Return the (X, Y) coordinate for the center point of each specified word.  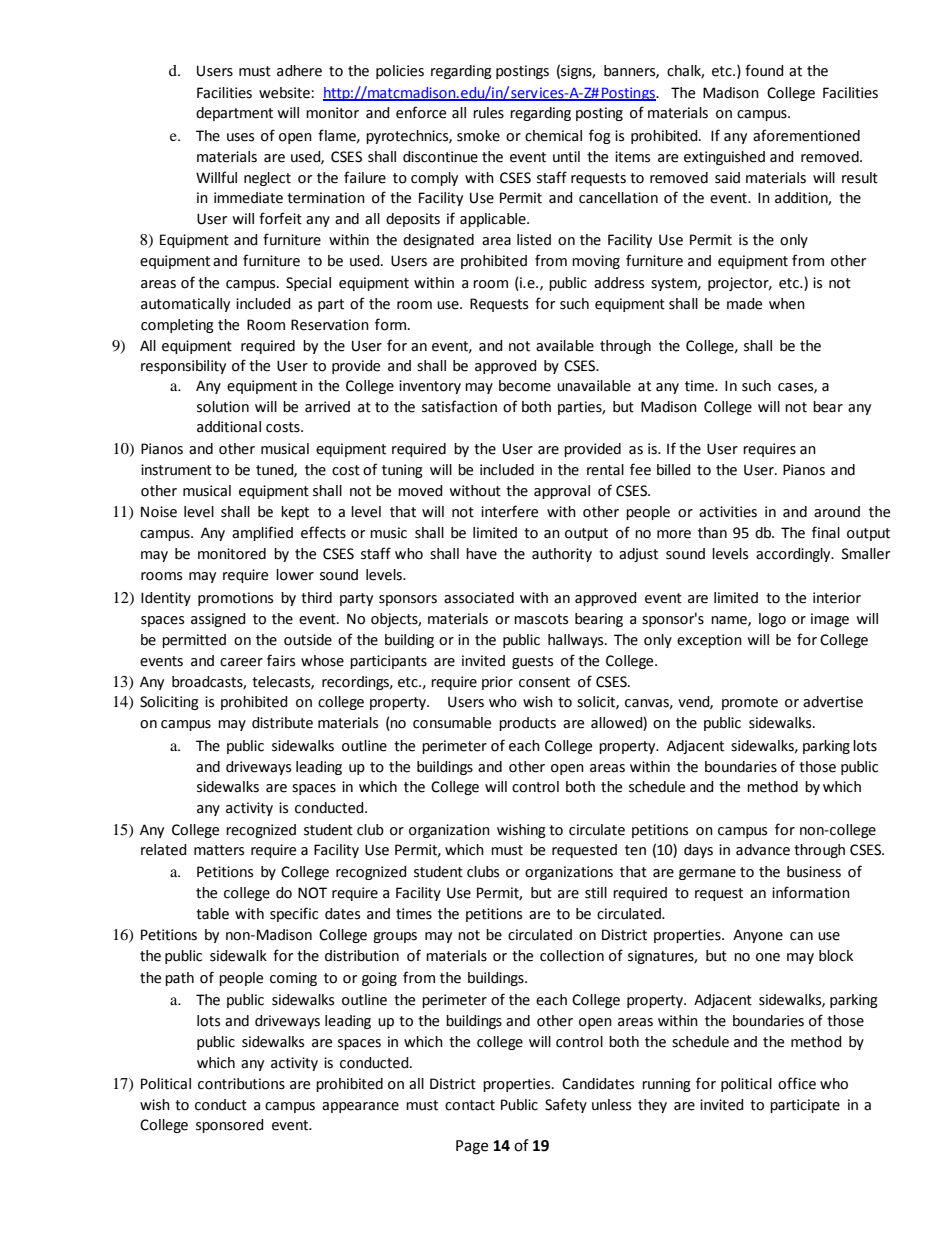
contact (470, 1105)
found (764, 70)
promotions (235, 599)
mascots (541, 619)
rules (488, 113)
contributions (241, 1084)
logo (772, 620)
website (285, 93)
